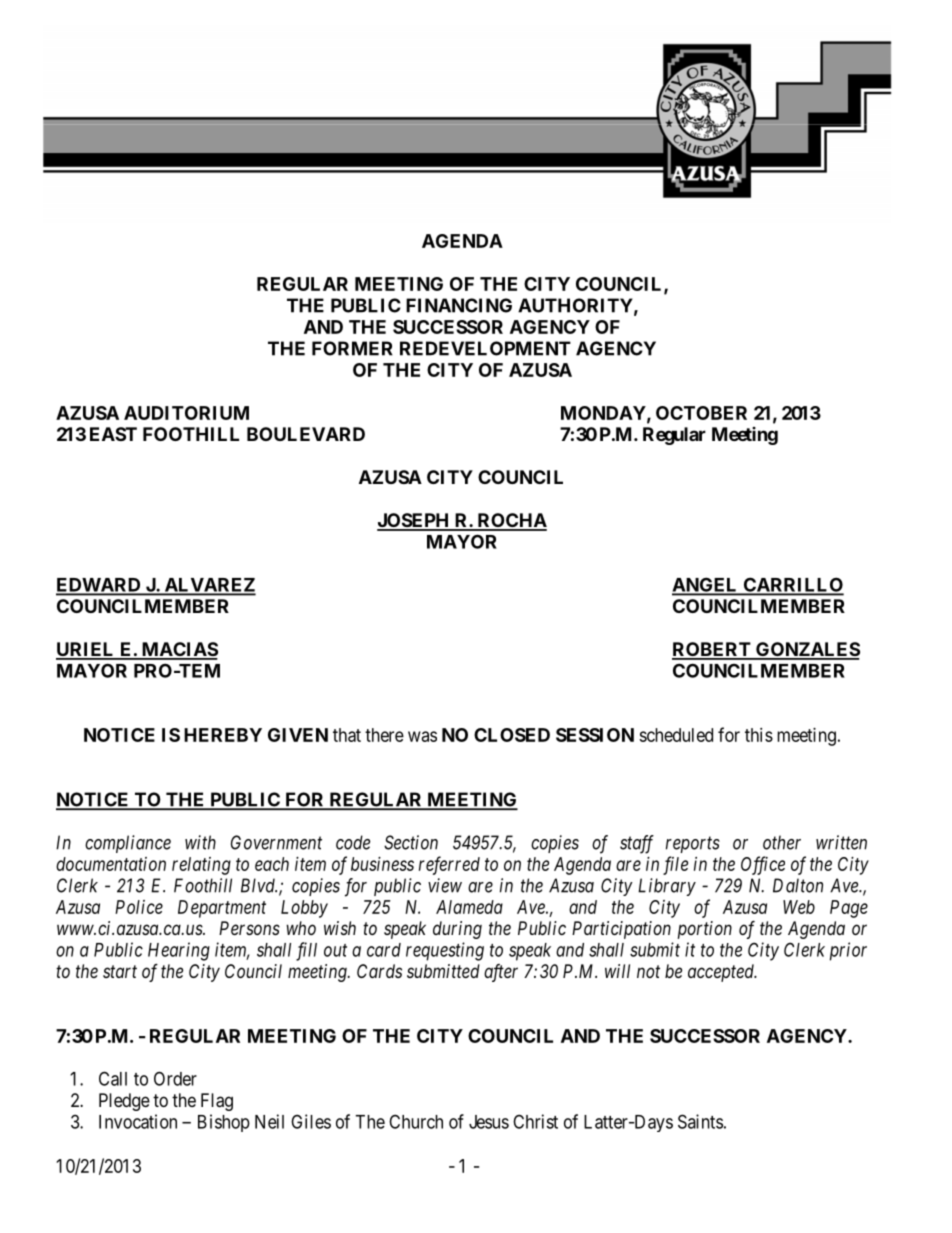 Image resolution: width=952 pixels, height=1233 pixels. I want to click on this, so click(759, 735).
